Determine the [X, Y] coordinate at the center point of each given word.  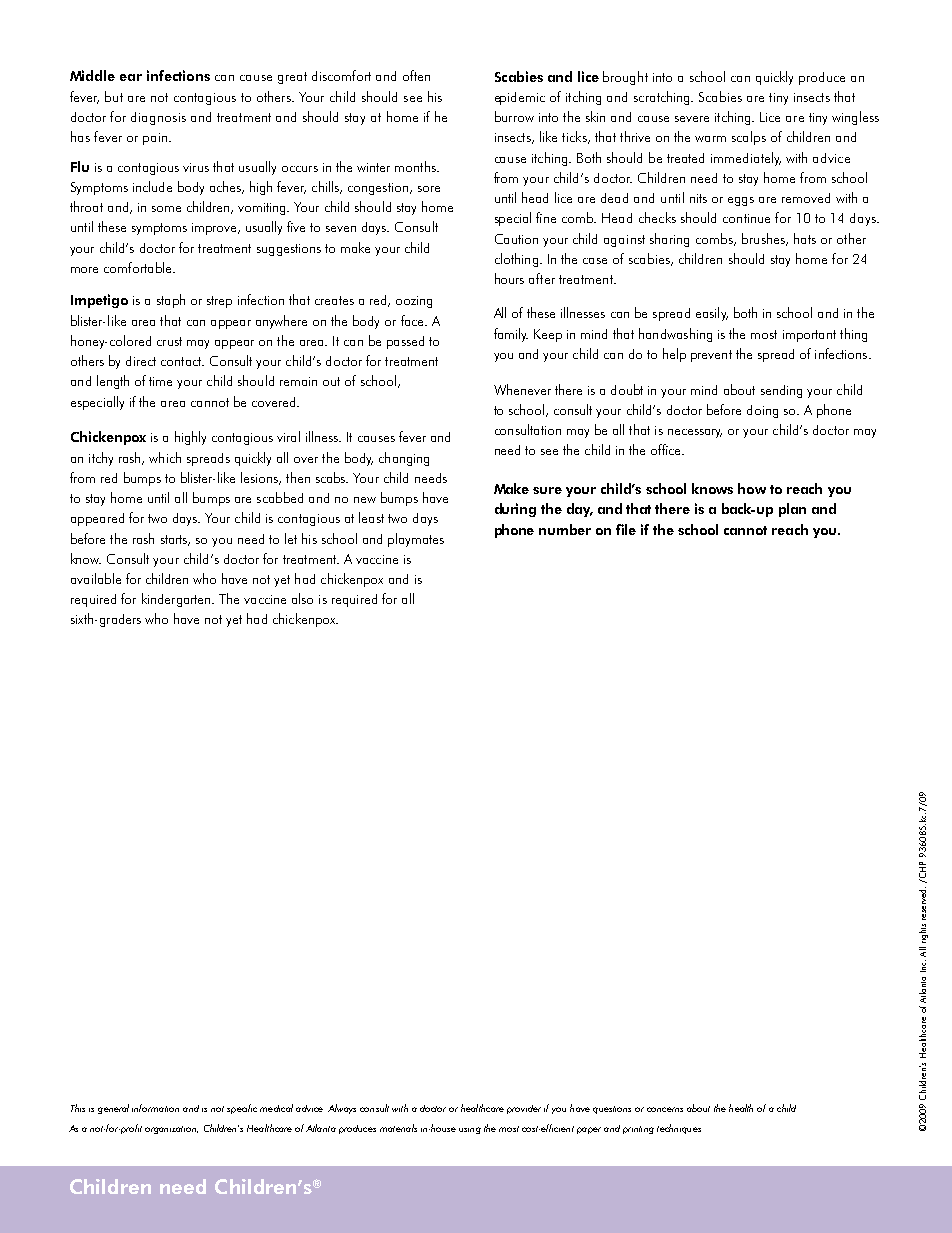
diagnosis [158, 118]
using [470, 1130]
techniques [679, 1129]
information [155, 1108]
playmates [416, 540]
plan [792, 510]
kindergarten [178, 600]
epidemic [520, 98]
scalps [749, 138]
